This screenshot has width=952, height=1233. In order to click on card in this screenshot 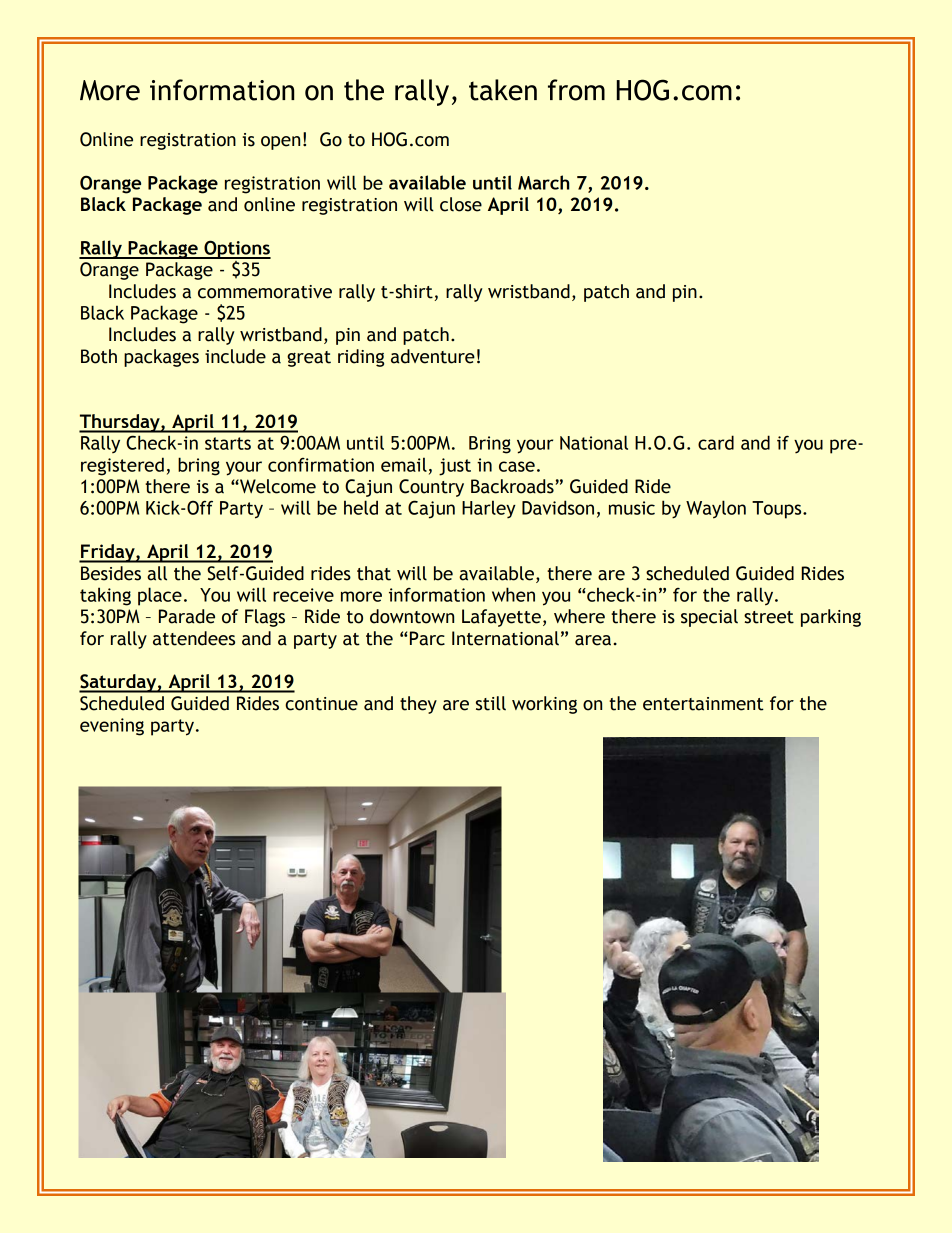, I will do `click(716, 442)`.
